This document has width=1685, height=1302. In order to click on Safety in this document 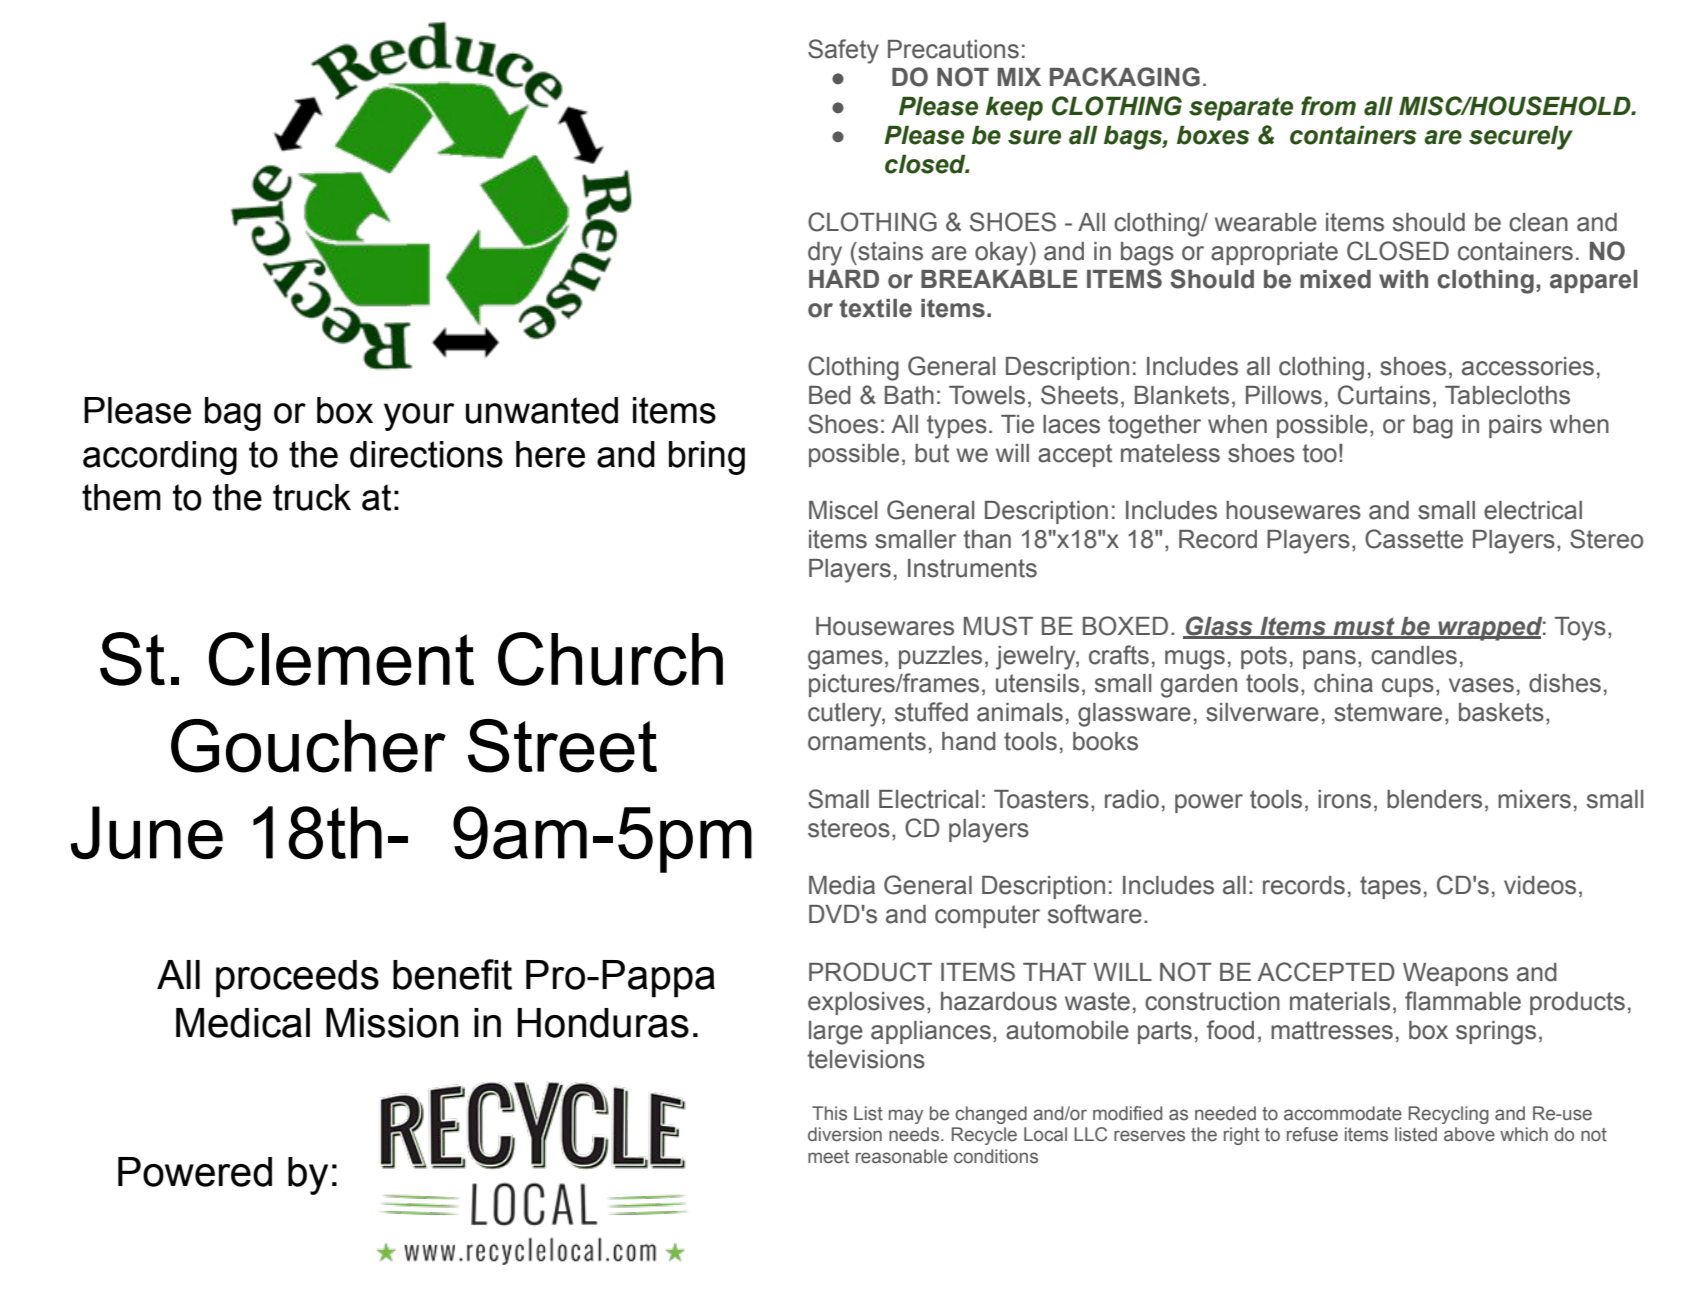, I will do `click(843, 51)`.
